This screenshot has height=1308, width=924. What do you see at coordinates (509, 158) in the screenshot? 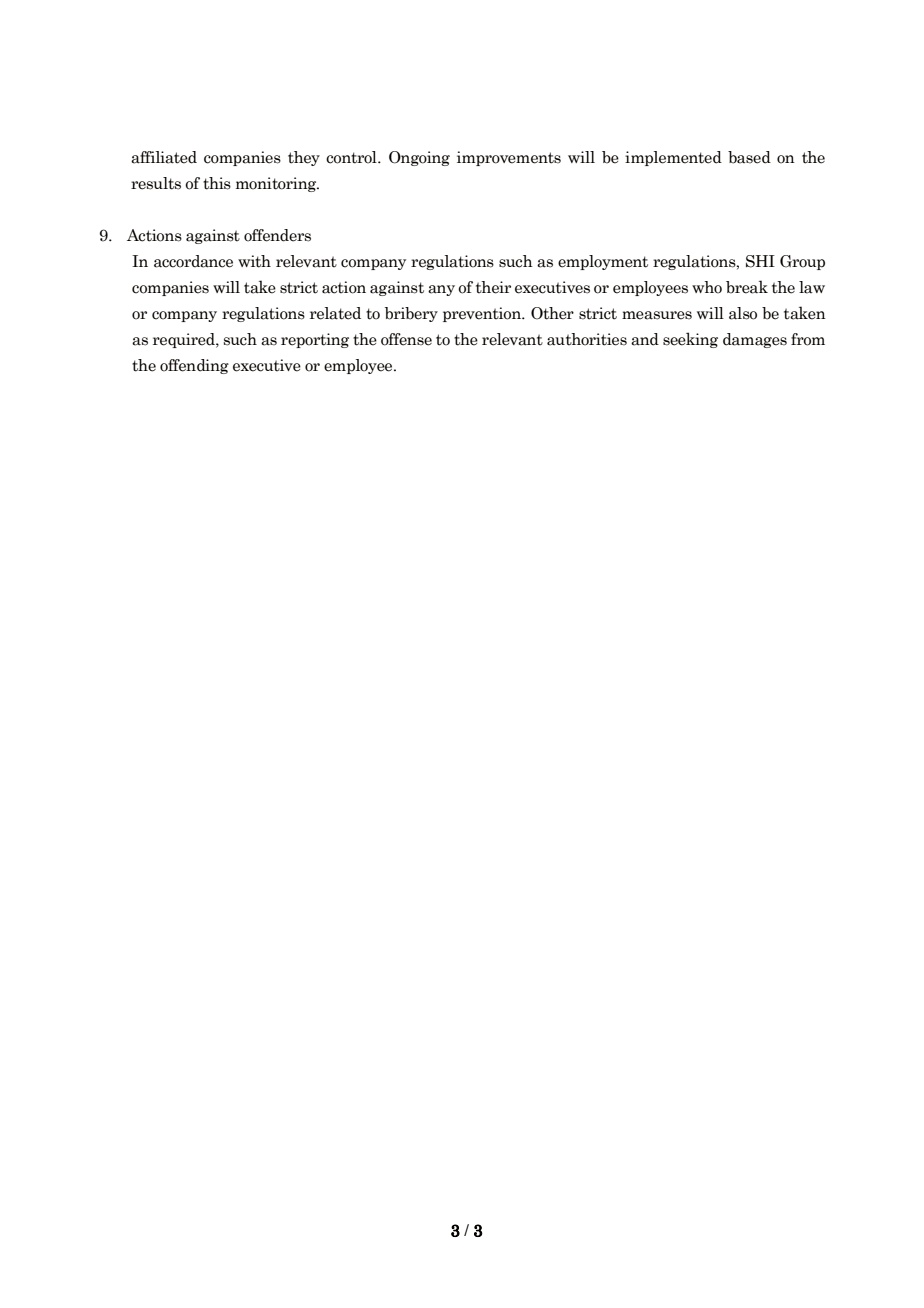
I see `improvements` at bounding box center [509, 158].
